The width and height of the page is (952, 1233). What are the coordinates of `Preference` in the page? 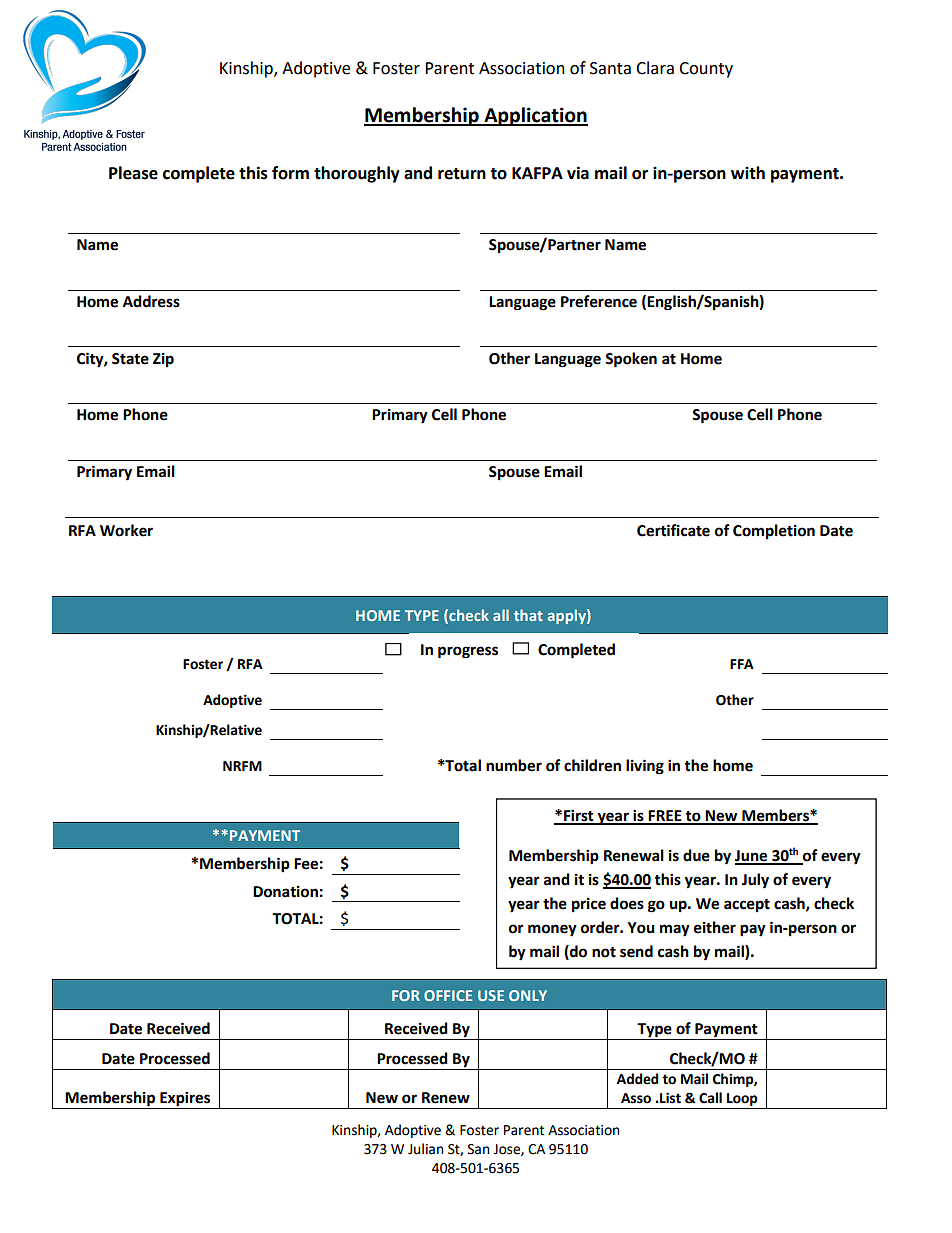 It's located at (599, 301).
